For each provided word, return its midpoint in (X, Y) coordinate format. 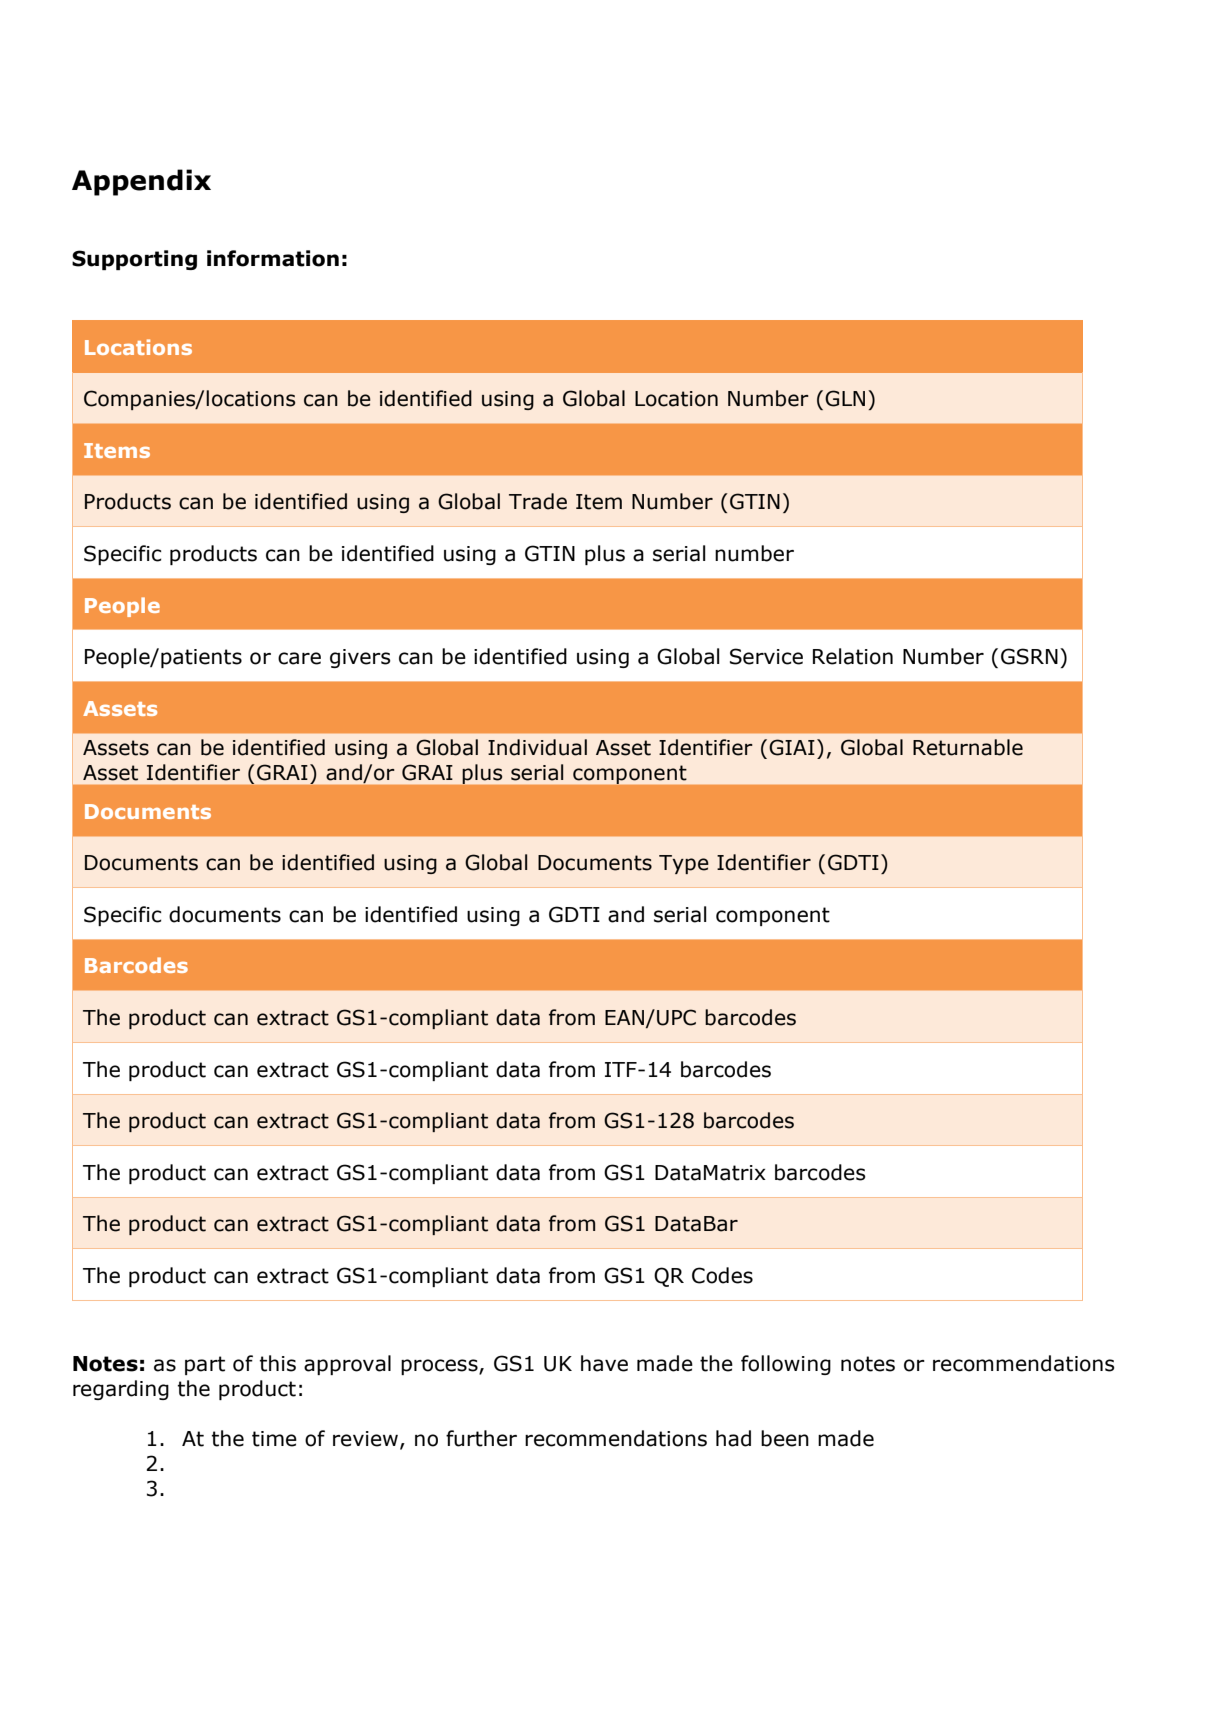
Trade (538, 501)
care (299, 658)
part (205, 1365)
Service (766, 656)
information (273, 258)
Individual (537, 747)
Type (684, 864)
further (481, 1438)
